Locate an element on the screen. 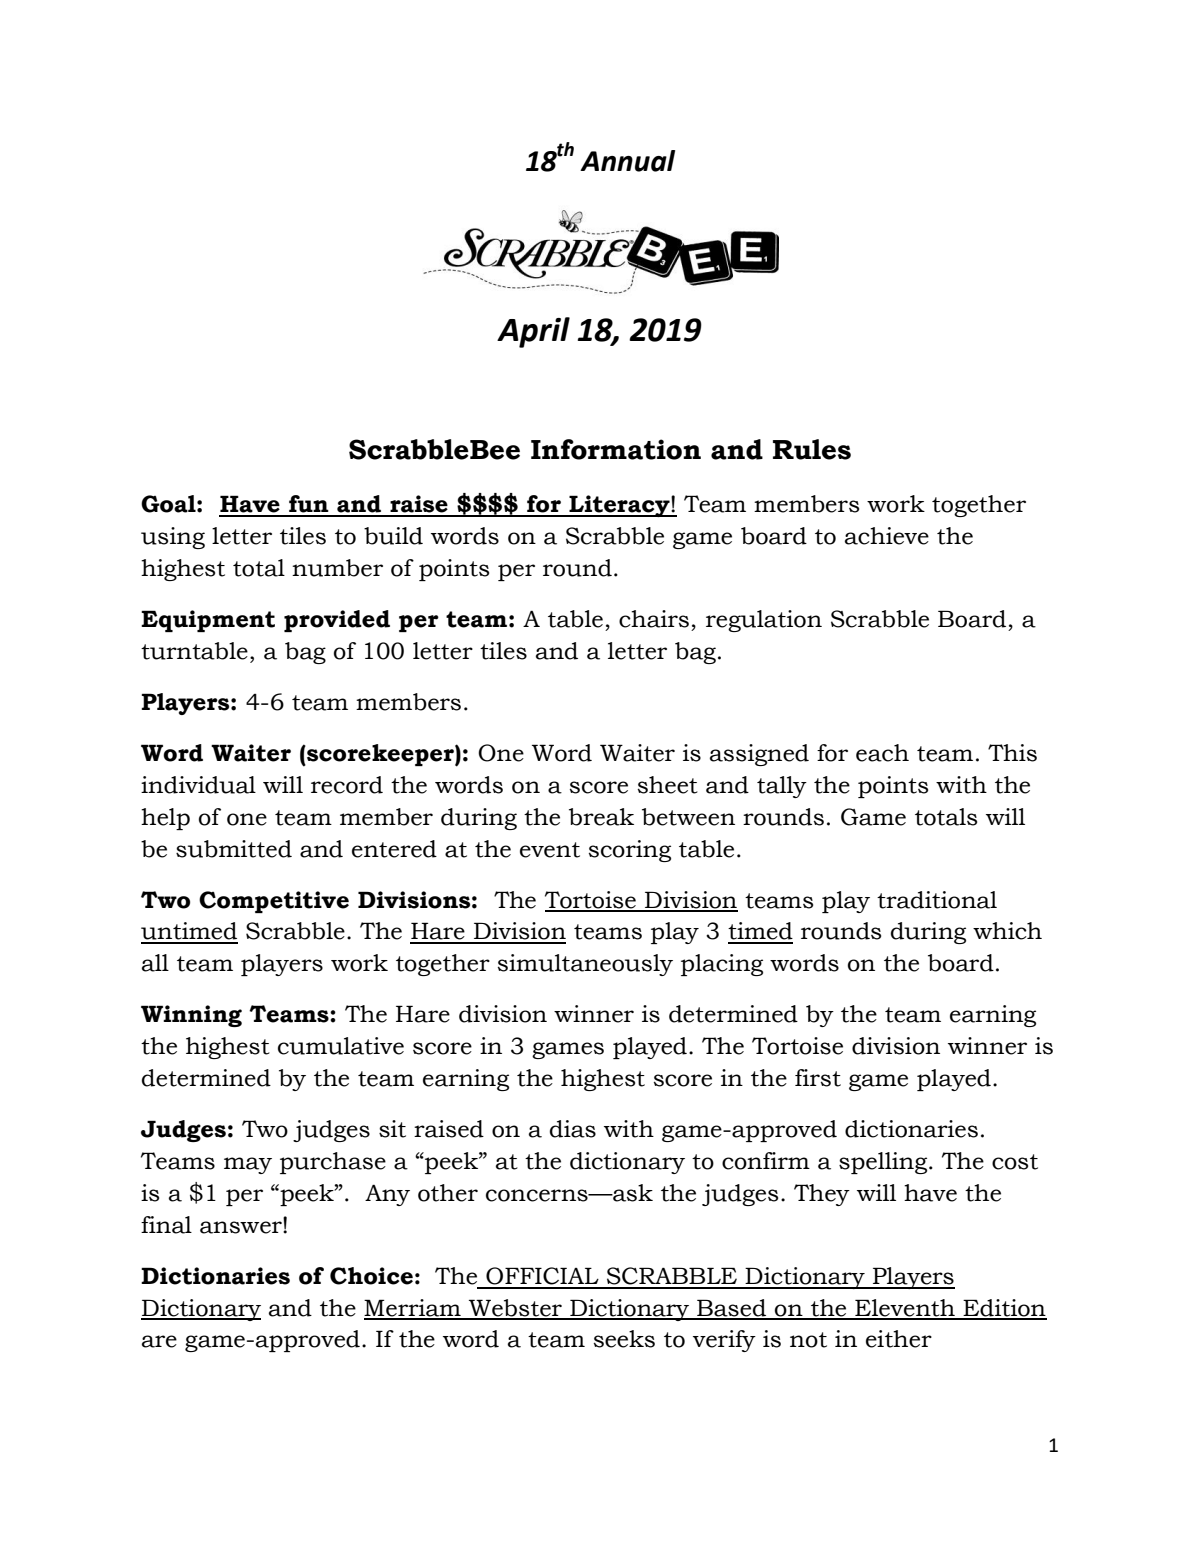 The width and height of the screenshot is (1200, 1552). April is located at coordinates (533, 332).
